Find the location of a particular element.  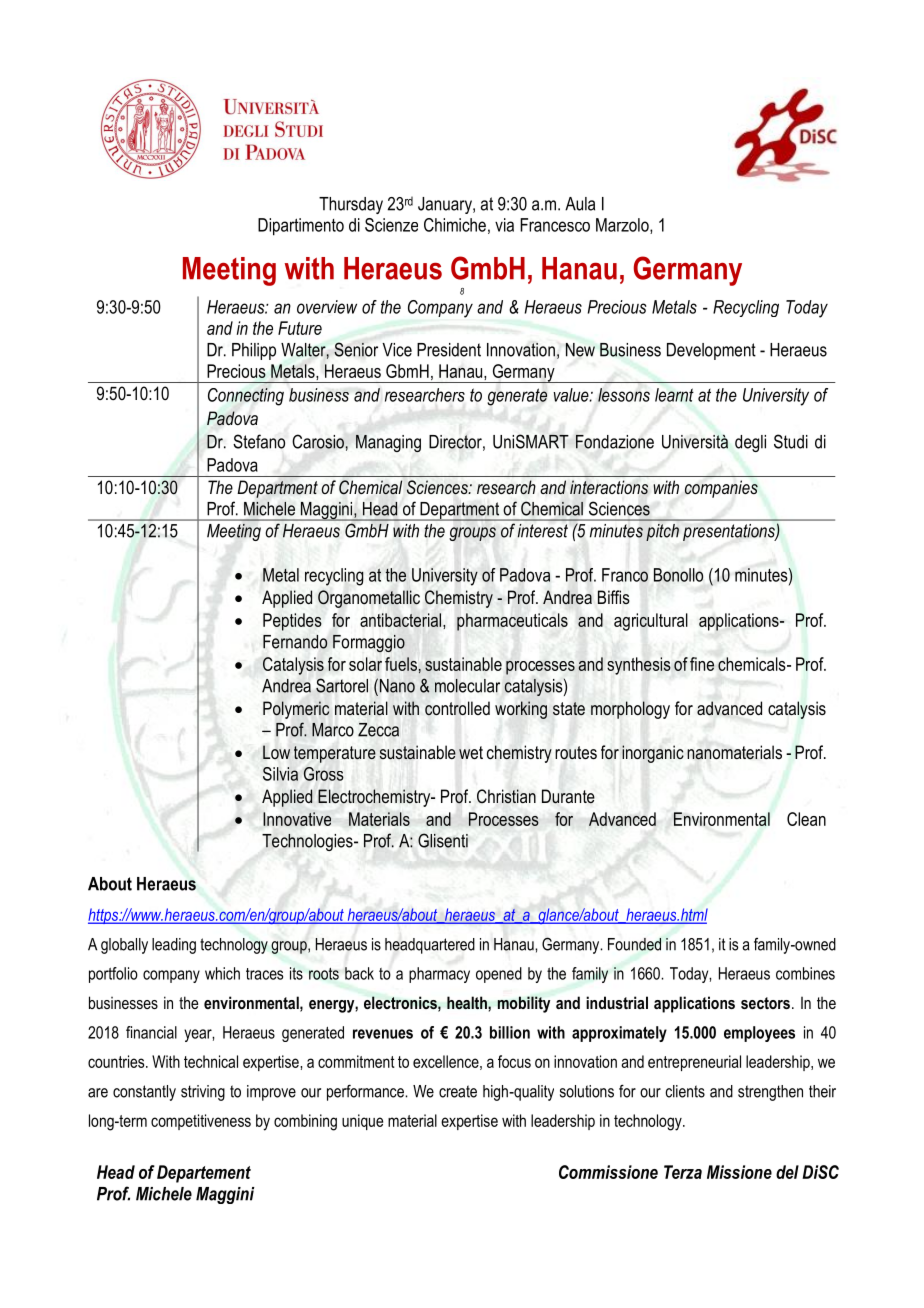

Managing is located at coordinates (388, 443).
